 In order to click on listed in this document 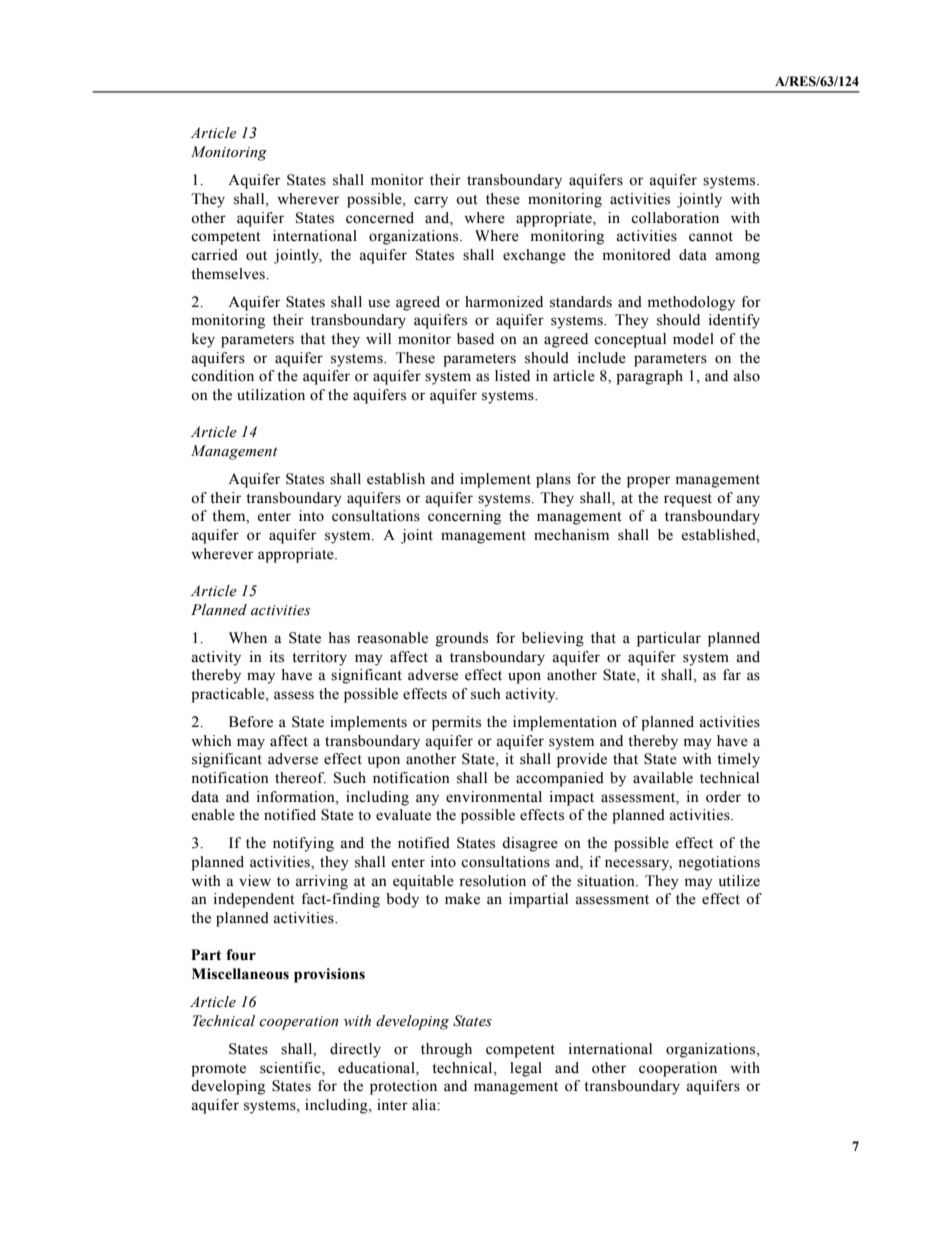, I will do `click(512, 376)`.
